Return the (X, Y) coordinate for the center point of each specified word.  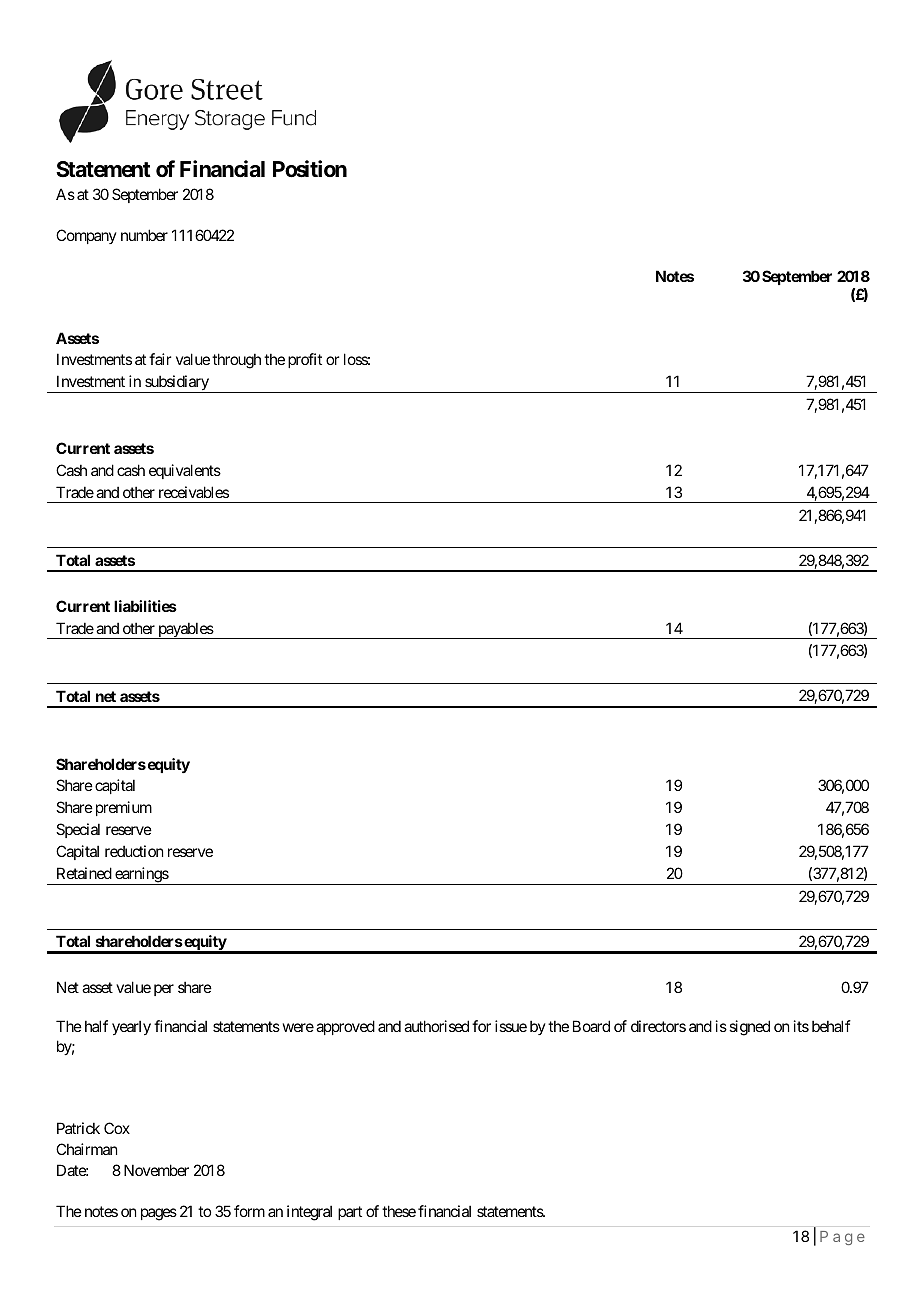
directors (658, 1026)
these (399, 1211)
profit (305, 360)
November (156, 1170)
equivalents (185, 471)
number (144, 235)
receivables (194, 492)
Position (310, 169)
